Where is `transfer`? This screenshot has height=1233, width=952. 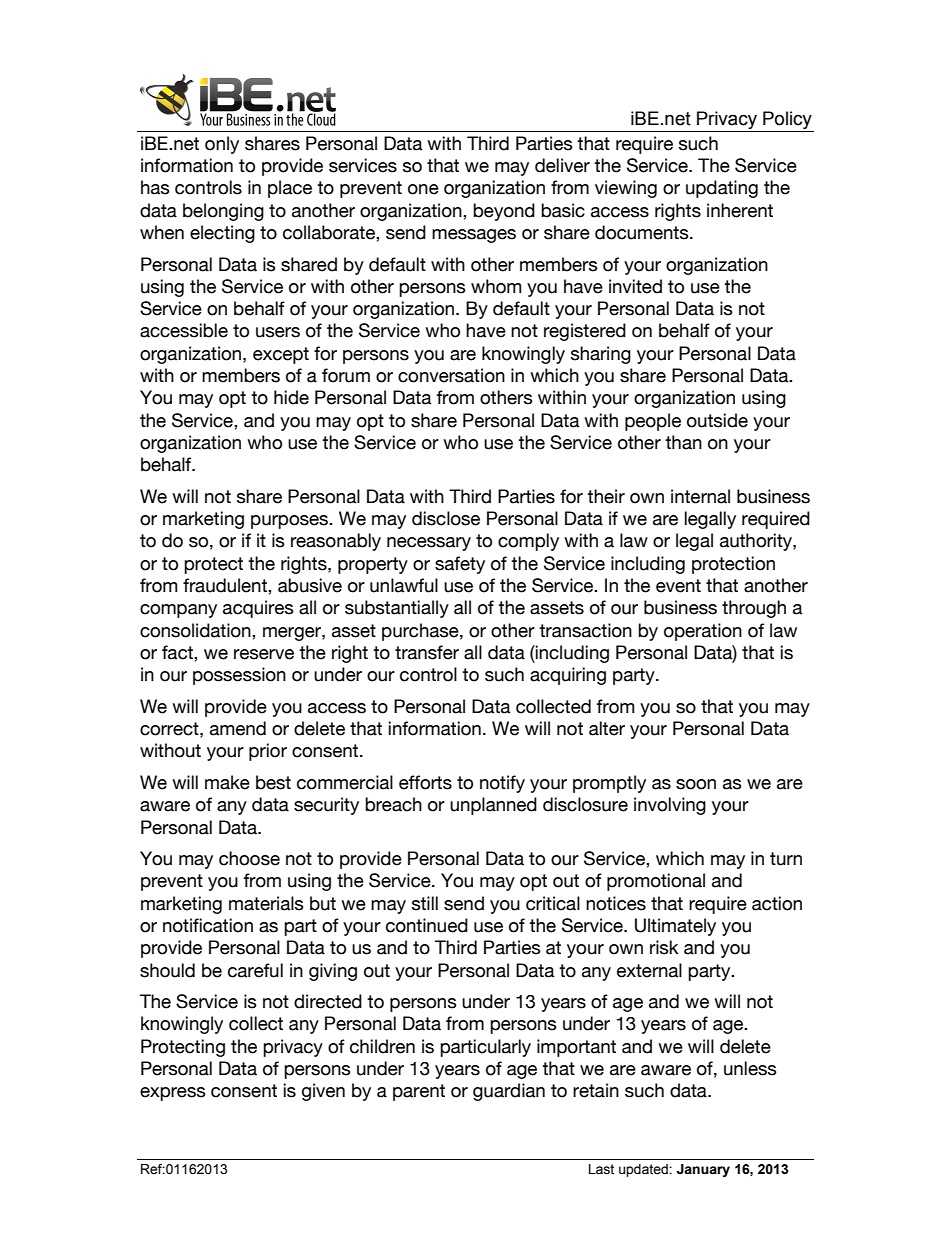
transfer is located at coordinates (427, 652).
